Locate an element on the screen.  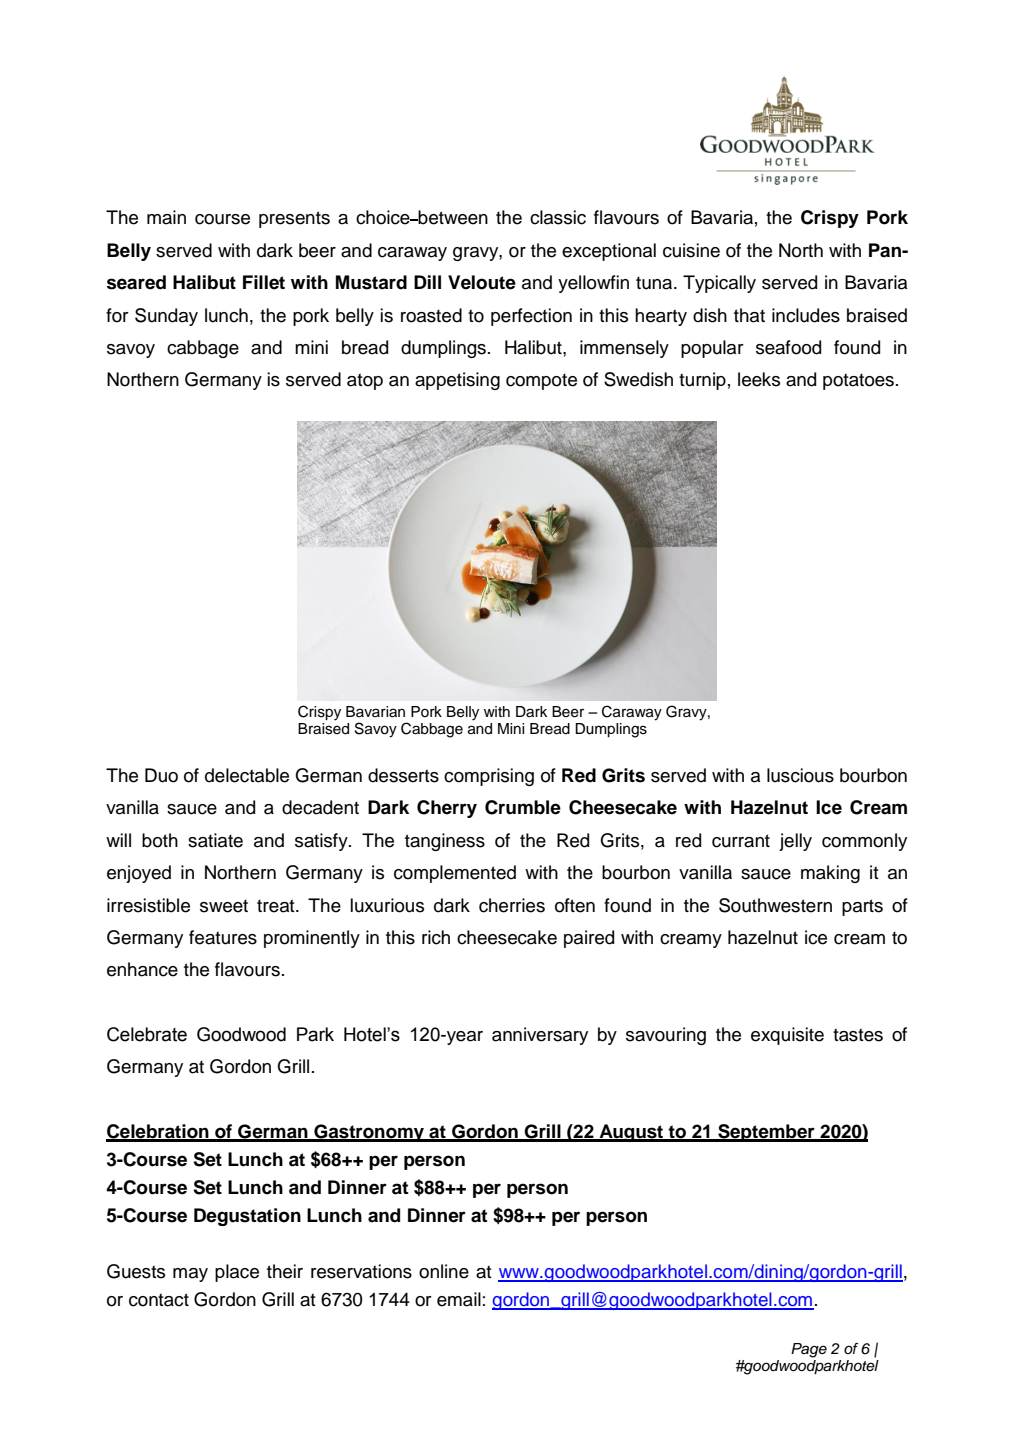
between is located at coordinates (452, 217).
